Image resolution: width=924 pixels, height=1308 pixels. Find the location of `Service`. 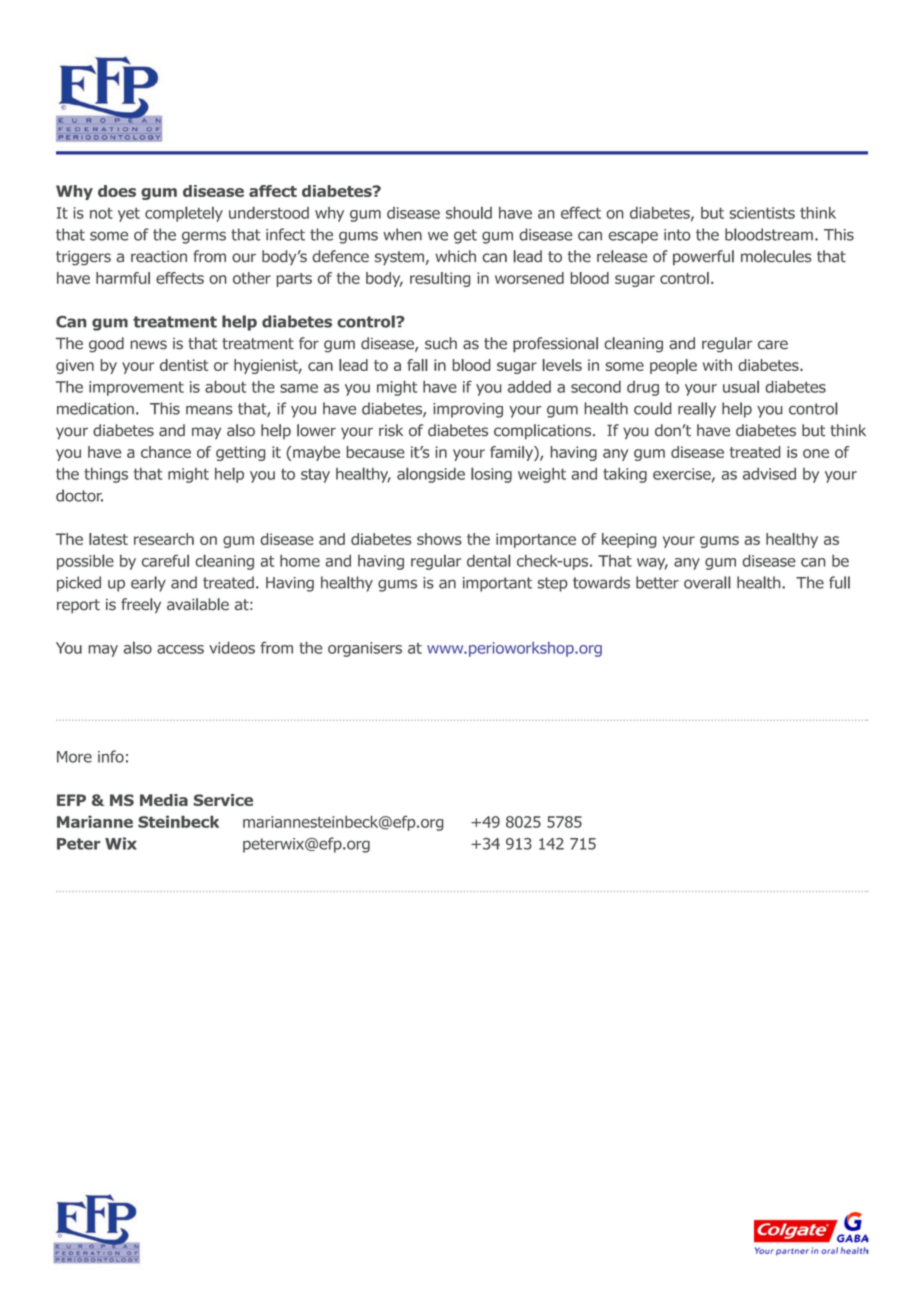

Service is located at coordinates (223, 800).
